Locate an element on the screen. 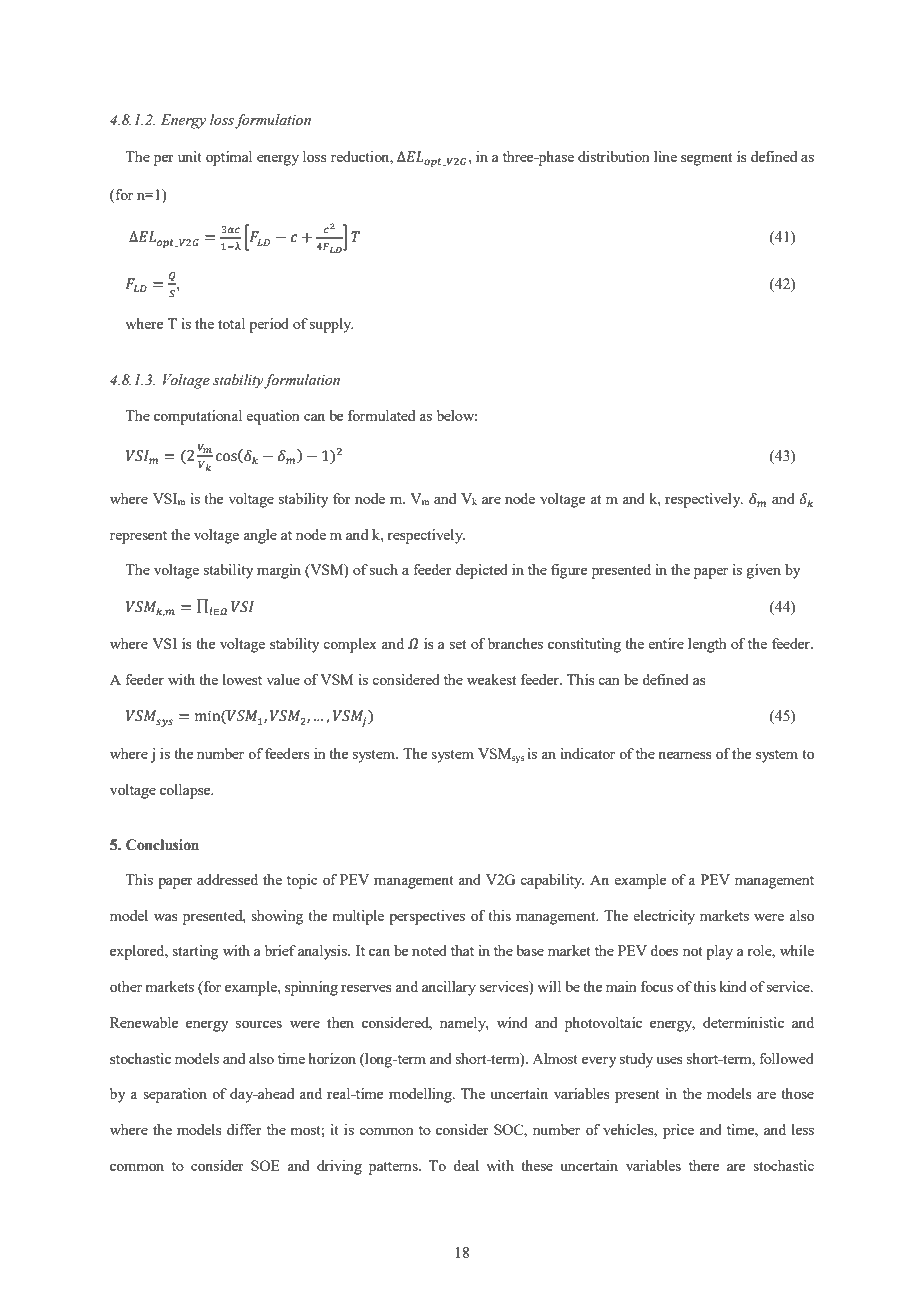  collapse is located at coordinates (186, 791).
